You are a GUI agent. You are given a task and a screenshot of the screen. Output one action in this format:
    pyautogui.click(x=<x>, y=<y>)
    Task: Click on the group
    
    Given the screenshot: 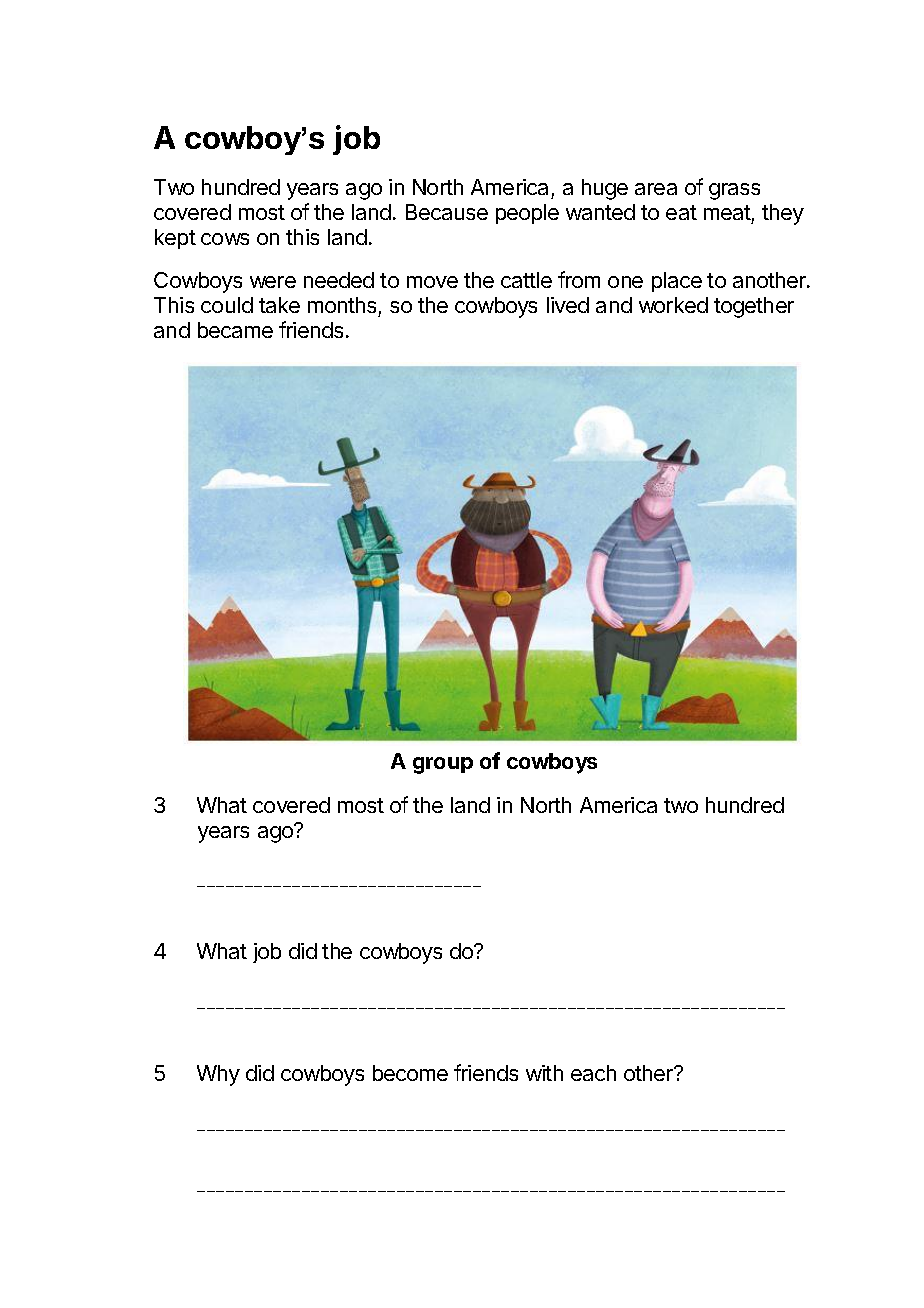 What is the action you would take?
    pyautogui.click(x=443, y=765)
